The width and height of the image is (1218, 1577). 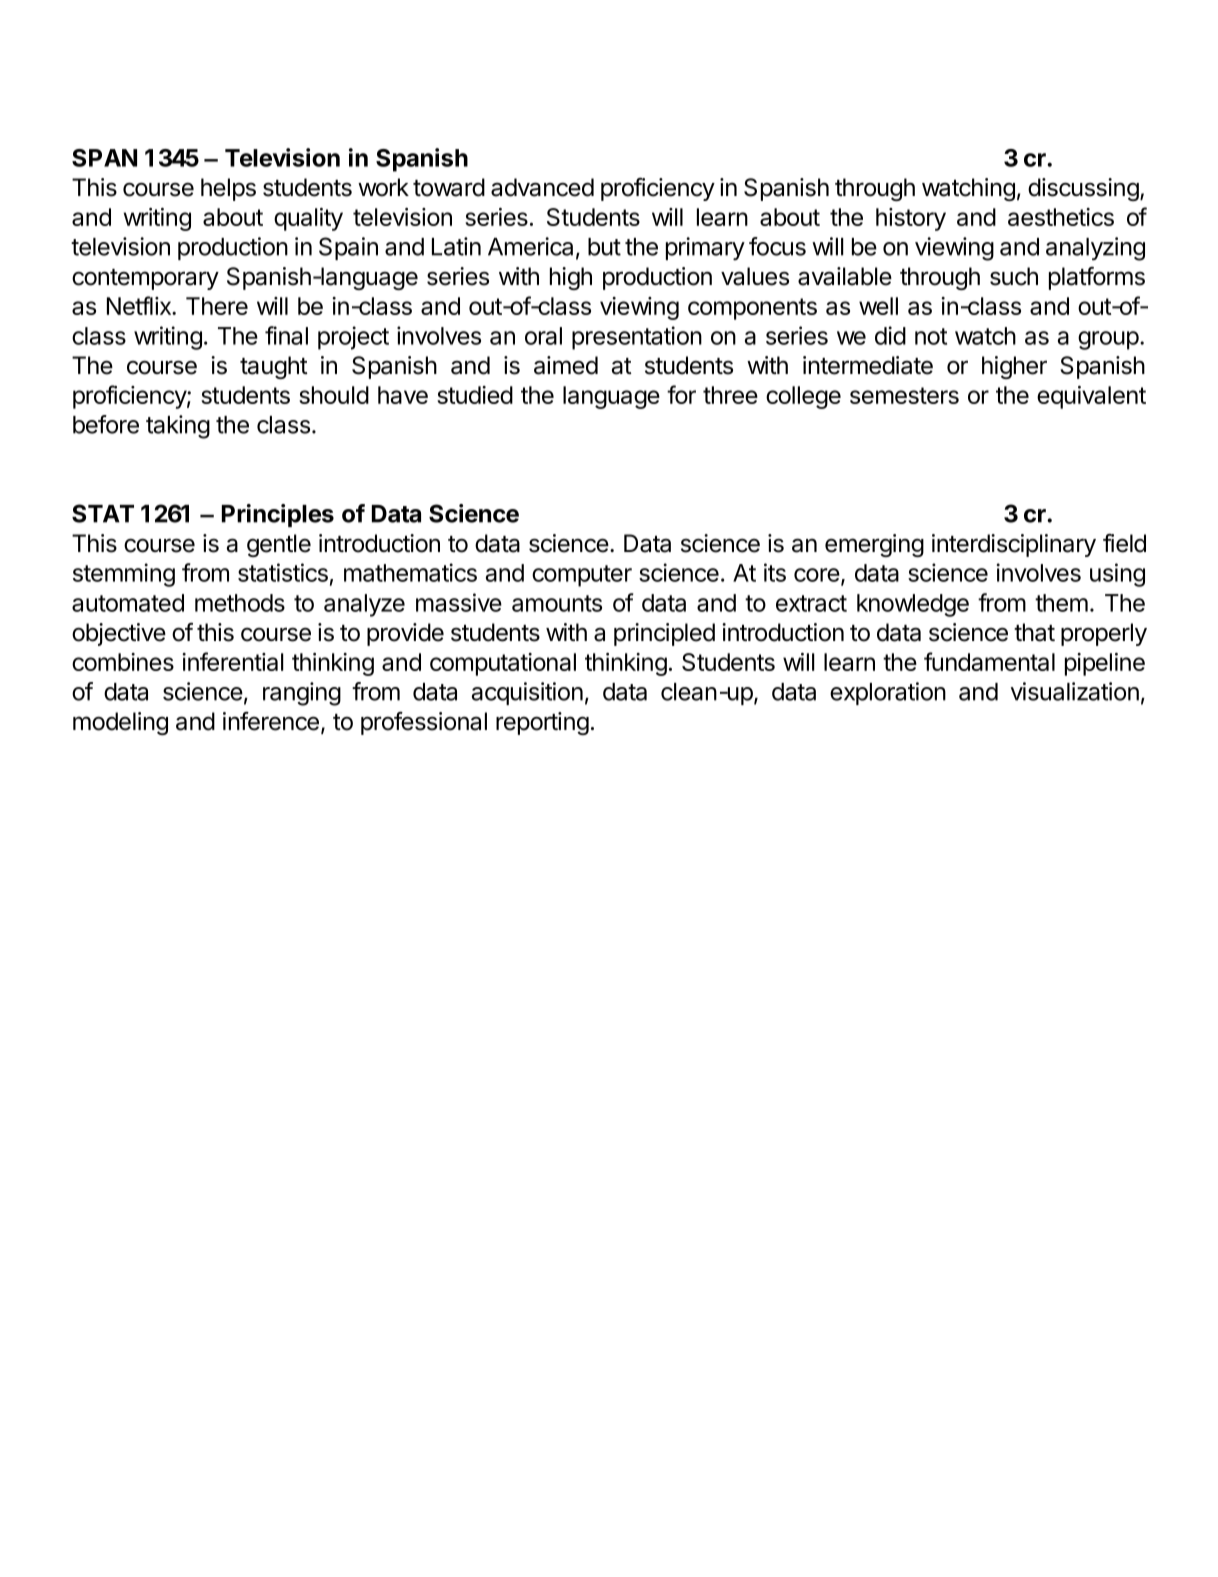 What do you see at coordinates (566, 365) in the image?
I see `aimed` at bounding box center [566, 365].
